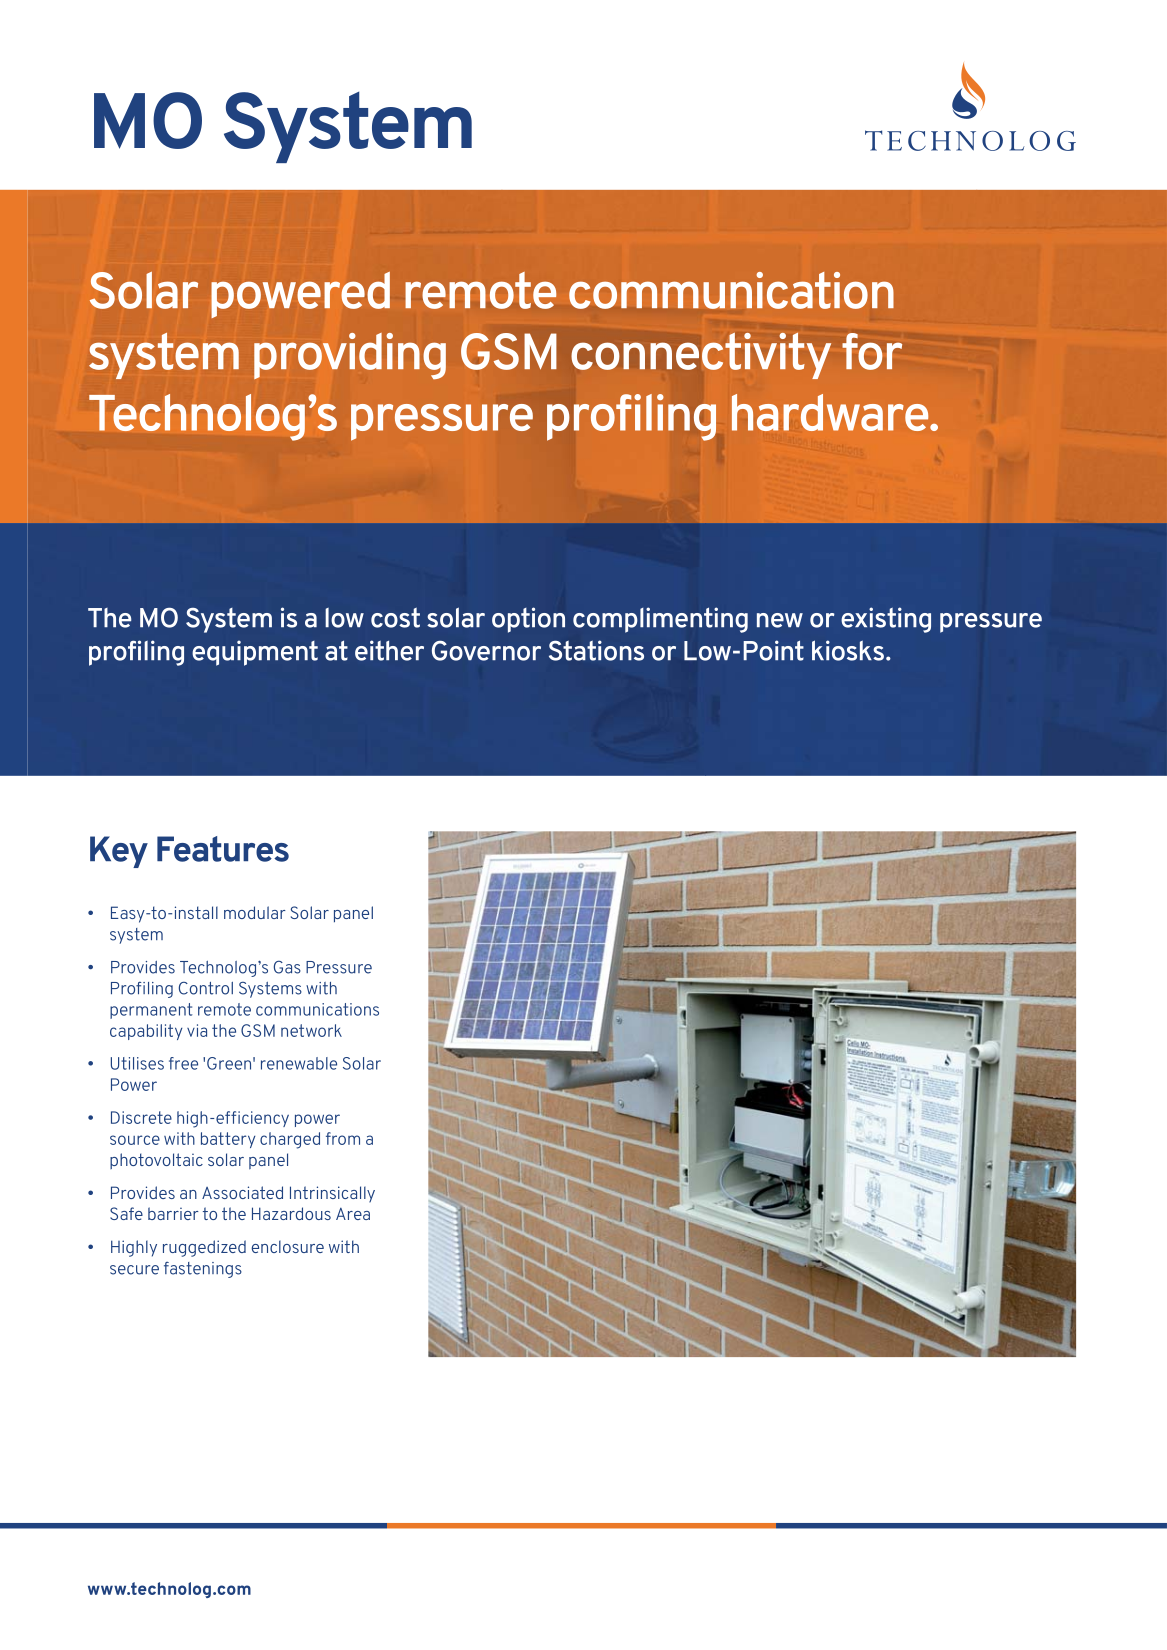 The width and height of the screenshot is (1167, 1650). What do you see at coordinates (831, 412) in the screenshot?
I see `hardware` at bounding box center [831, 412].
